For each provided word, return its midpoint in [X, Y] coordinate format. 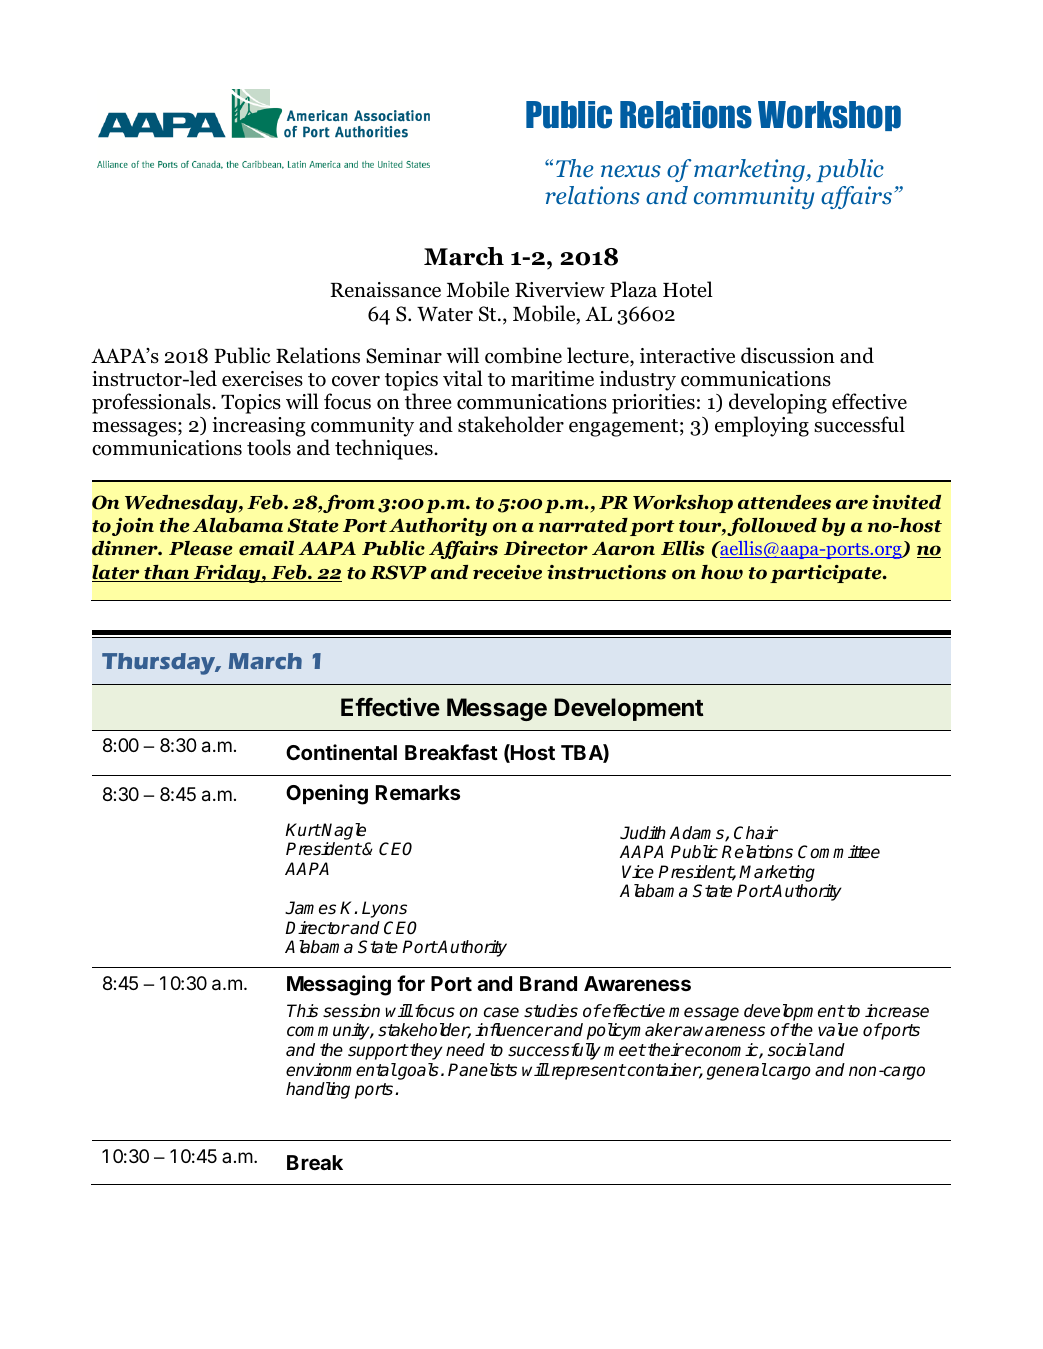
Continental [341, 752]
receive [507, 572]
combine [523, 355]
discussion [788, 355]
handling [318, 1090]
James [310, 908]
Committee [839, 852]
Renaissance [385, 290]
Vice [638, 872]
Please [201, 548]
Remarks [418, 792]
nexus [631, 171]
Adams [698, 834]
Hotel [688, 289]
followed [772, 527]
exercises [262, 379]
